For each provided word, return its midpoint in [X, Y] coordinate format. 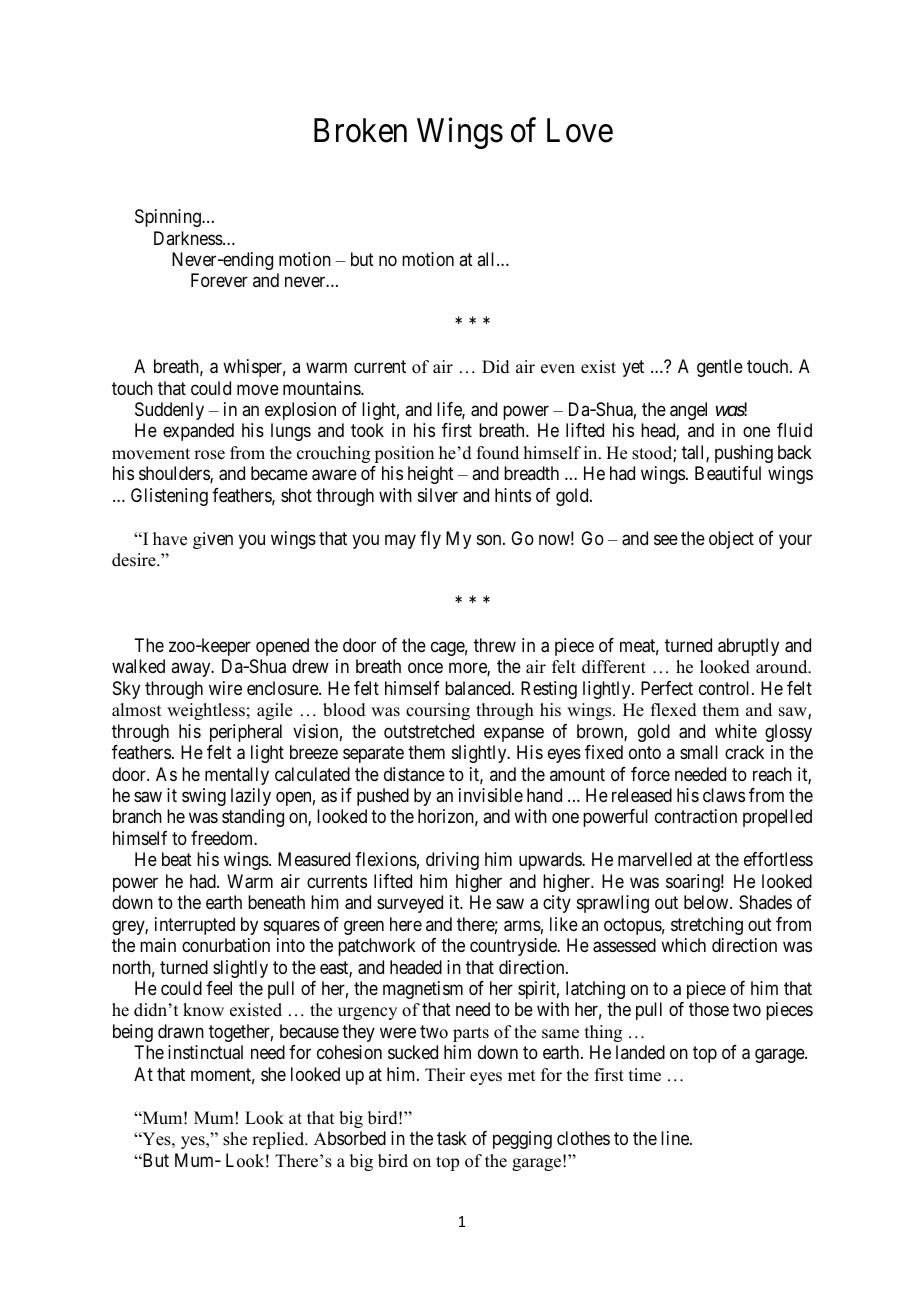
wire [225, 688]
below [707, 902]
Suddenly [169, 411]
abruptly [748, 647]
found [498, 453]
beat [177, 859]
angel [688, 411]
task [452, 1138]
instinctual [205, 1052]
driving [452, 861]
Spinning [169, 218]
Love [580, 130]
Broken [360, 130]
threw [495, 645]
